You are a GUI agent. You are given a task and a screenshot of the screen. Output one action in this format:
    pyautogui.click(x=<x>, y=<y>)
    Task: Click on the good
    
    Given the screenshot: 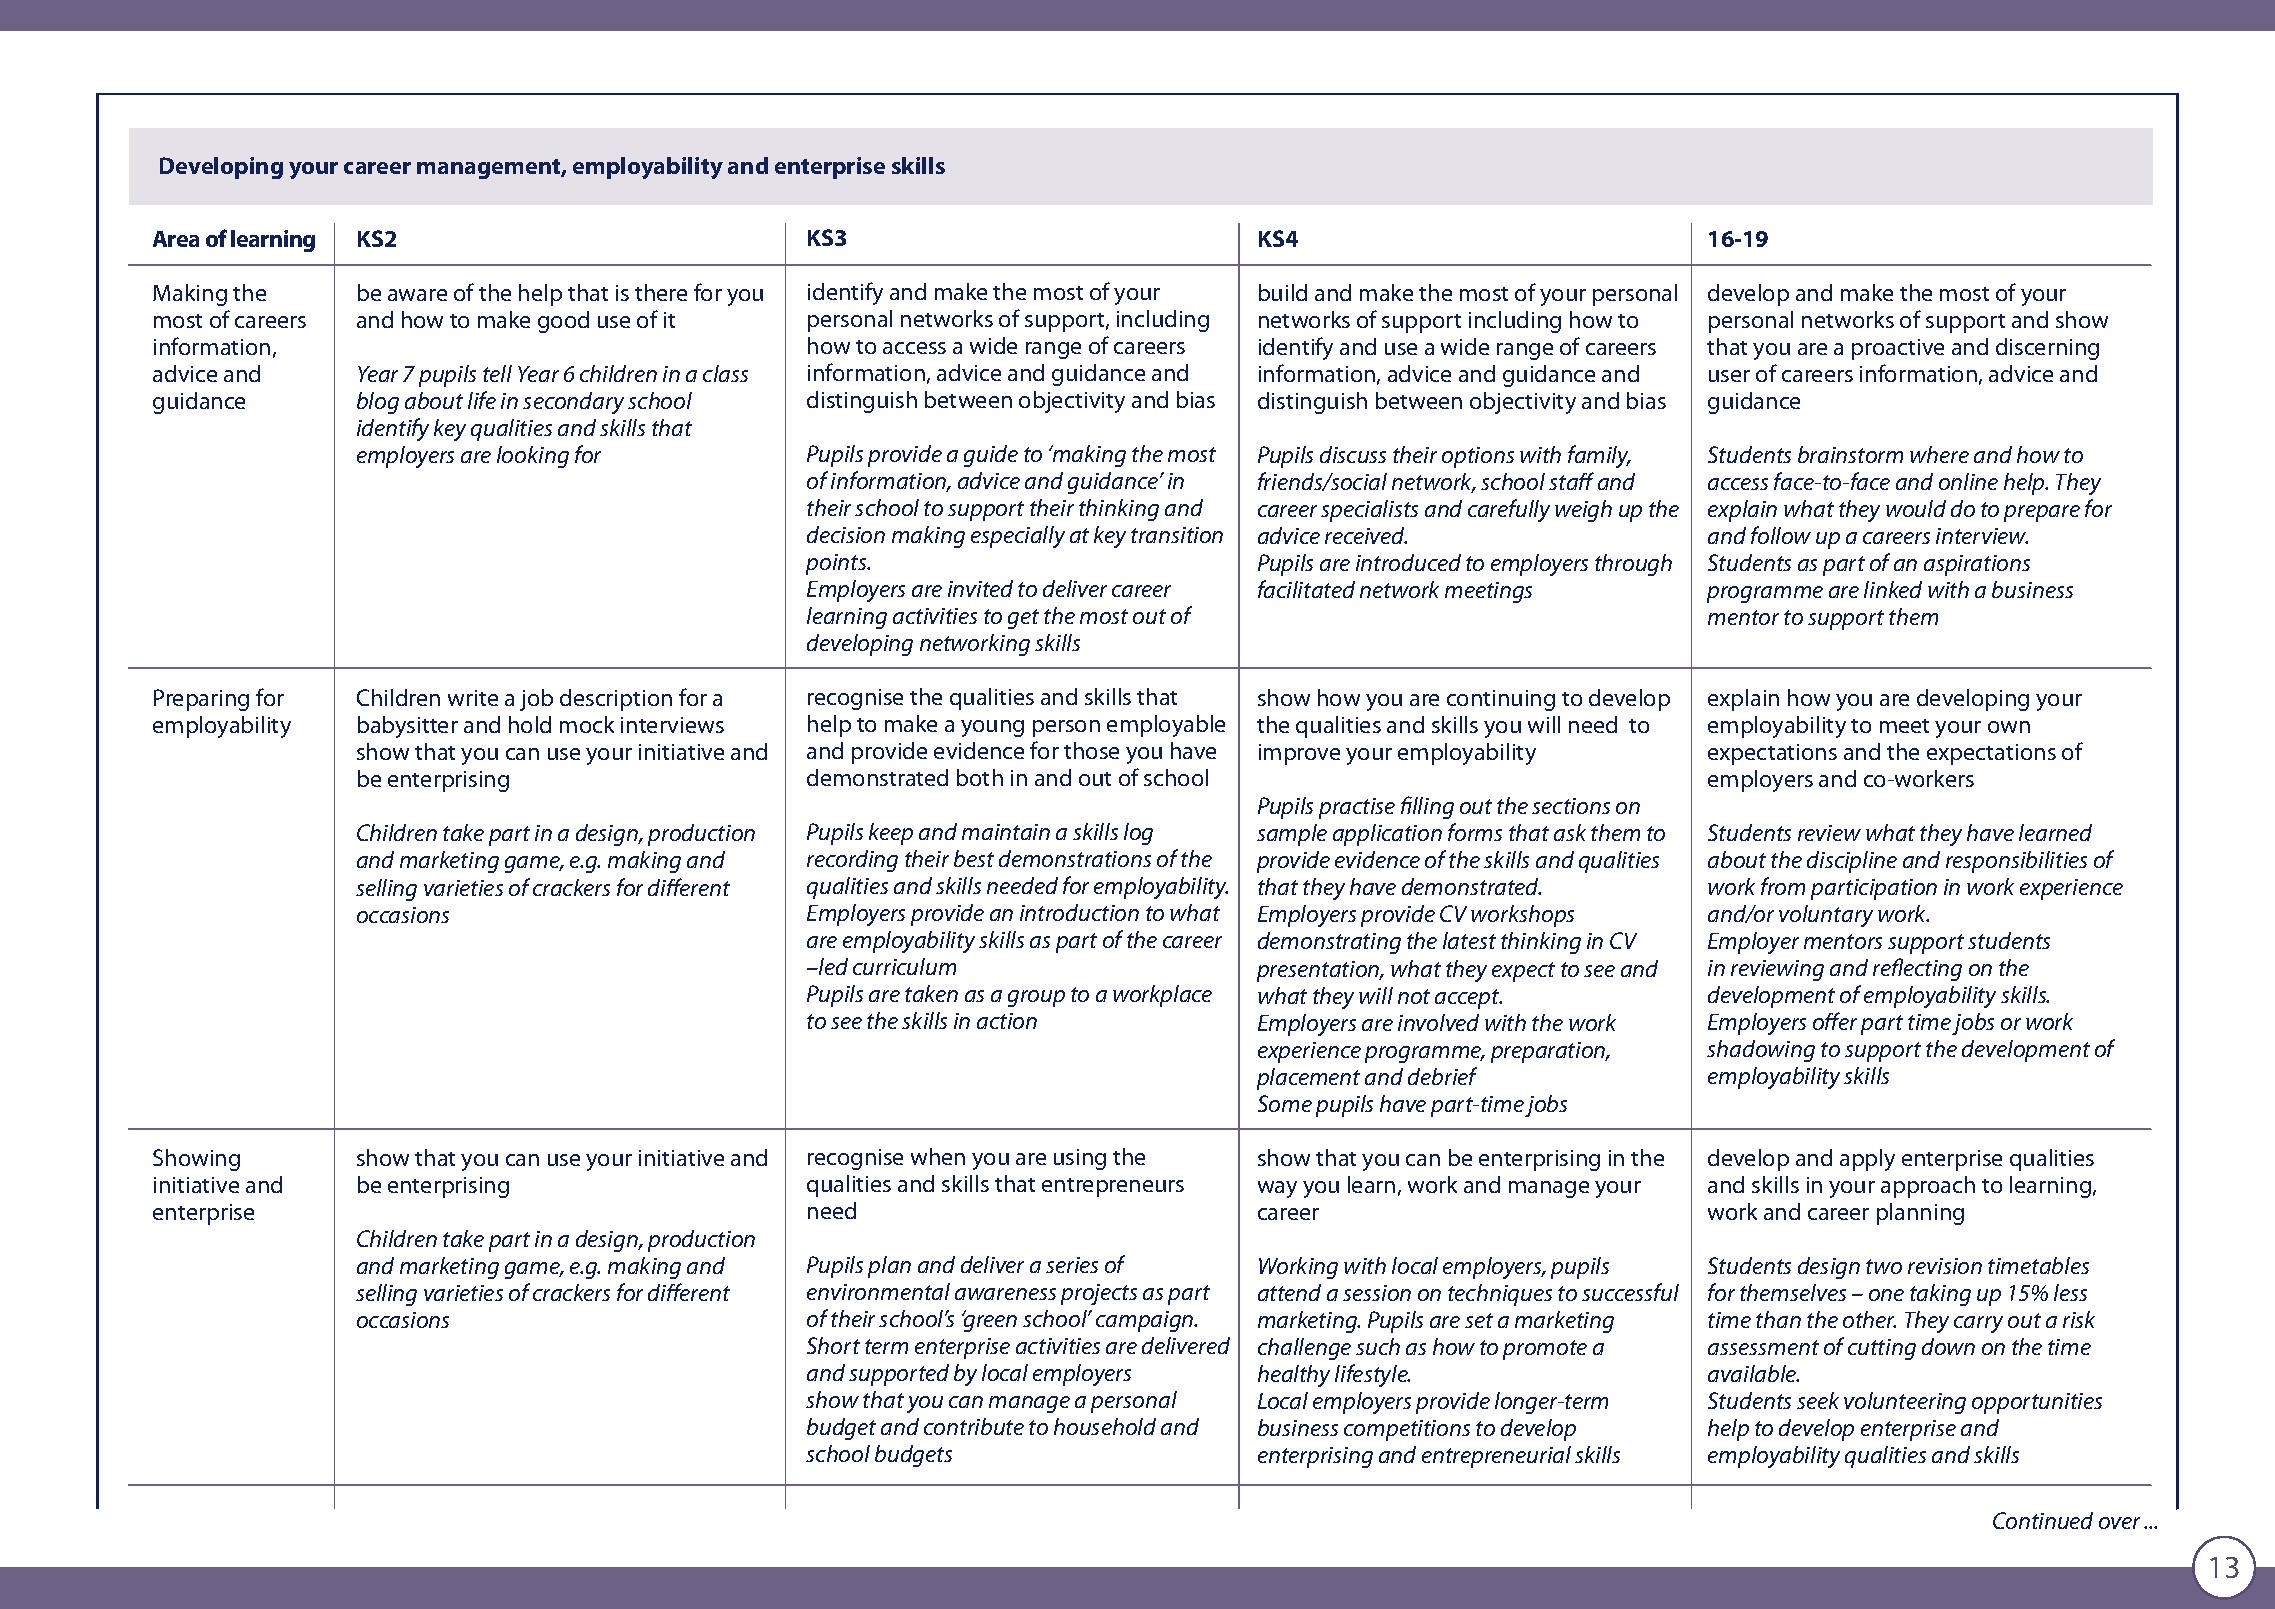 What is the action you would take?
    pyautogui.click(x=563, y=322)
